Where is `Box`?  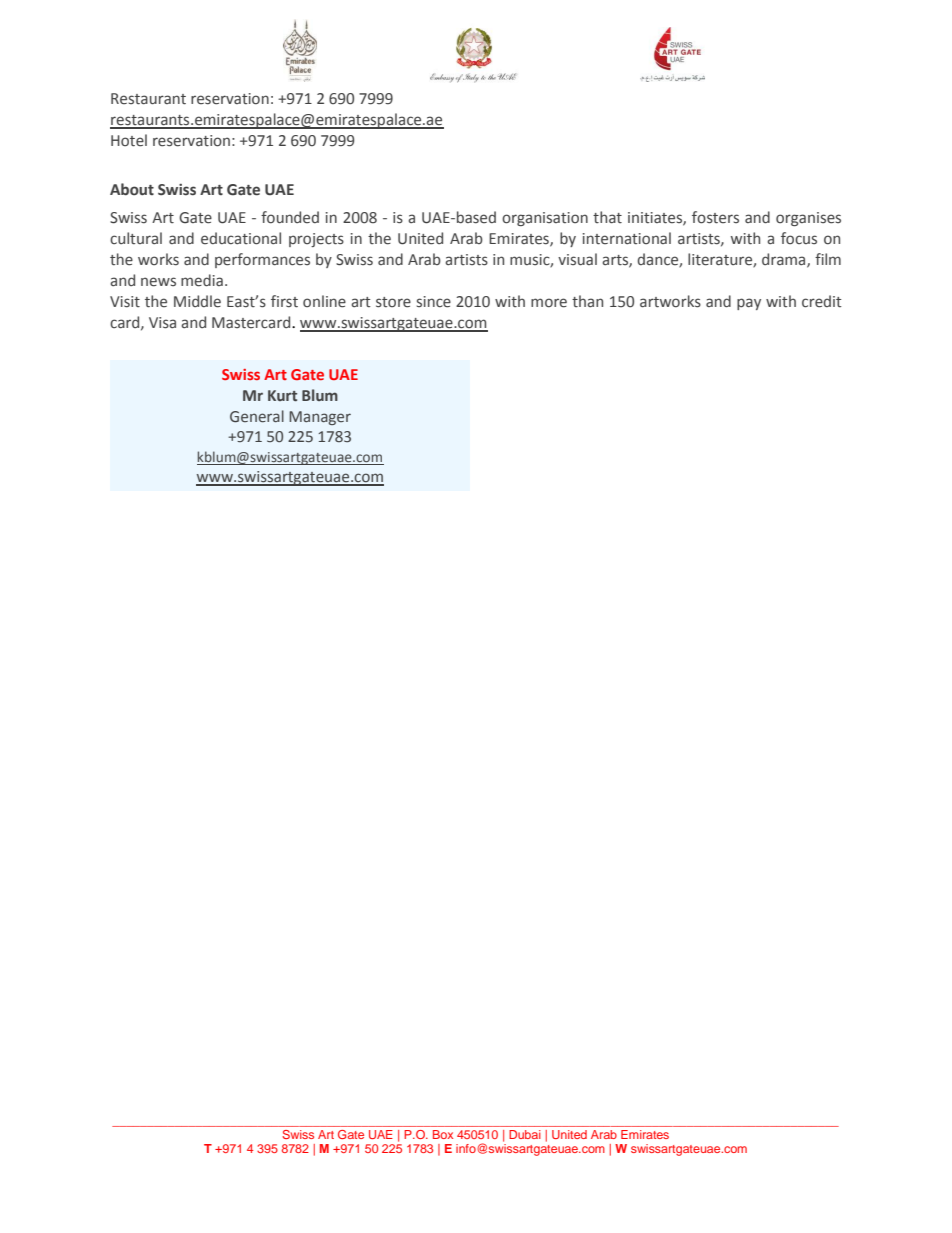 Box is located at coordinates (443, 1134).
